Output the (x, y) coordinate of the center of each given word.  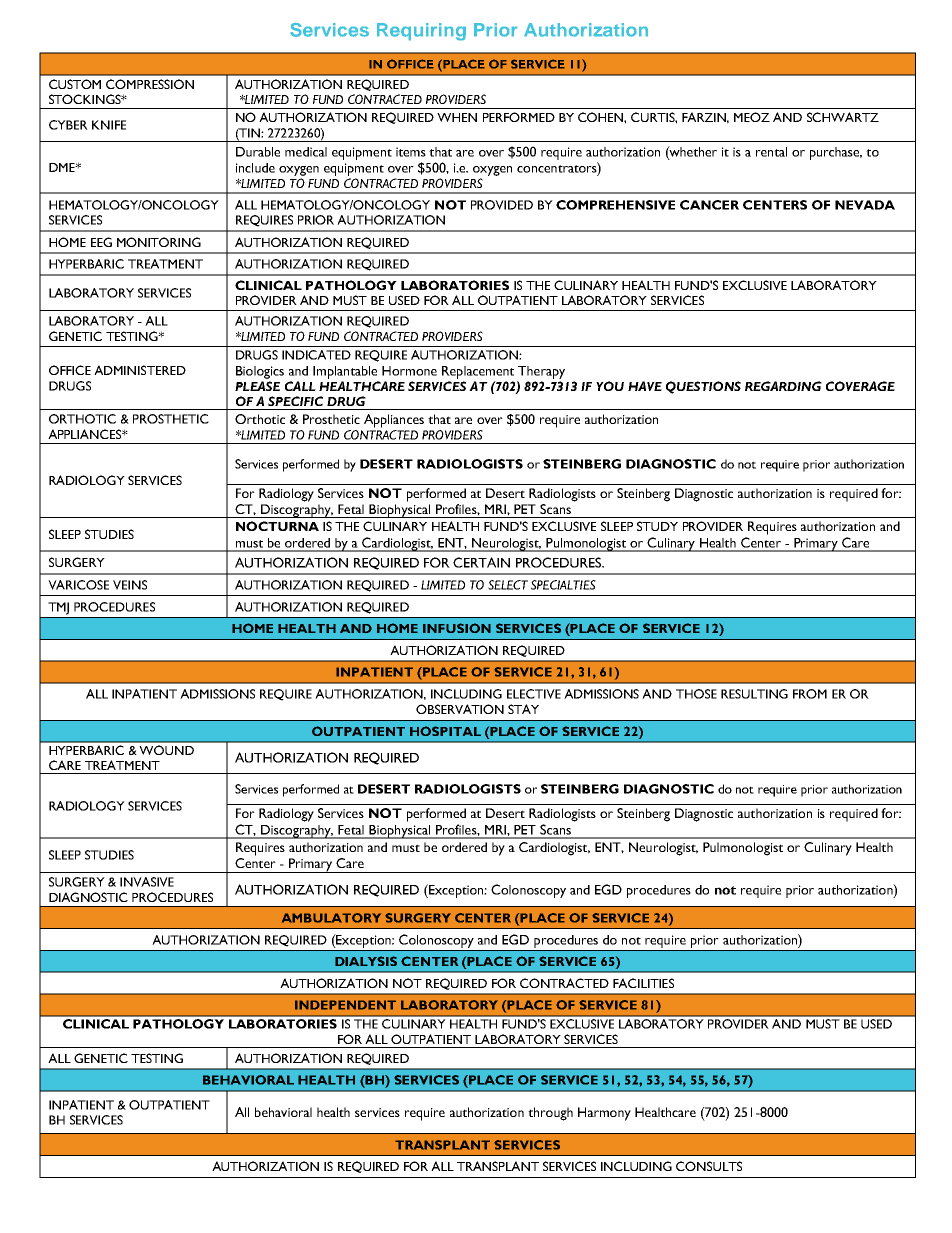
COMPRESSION (150, 84)
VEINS (130, 585)
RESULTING (754, 694)
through (550, 1114)
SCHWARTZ (843, 117)
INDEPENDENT (345, 1005)
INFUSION (457, 628)
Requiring (421, 31)
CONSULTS (709, 1166)
